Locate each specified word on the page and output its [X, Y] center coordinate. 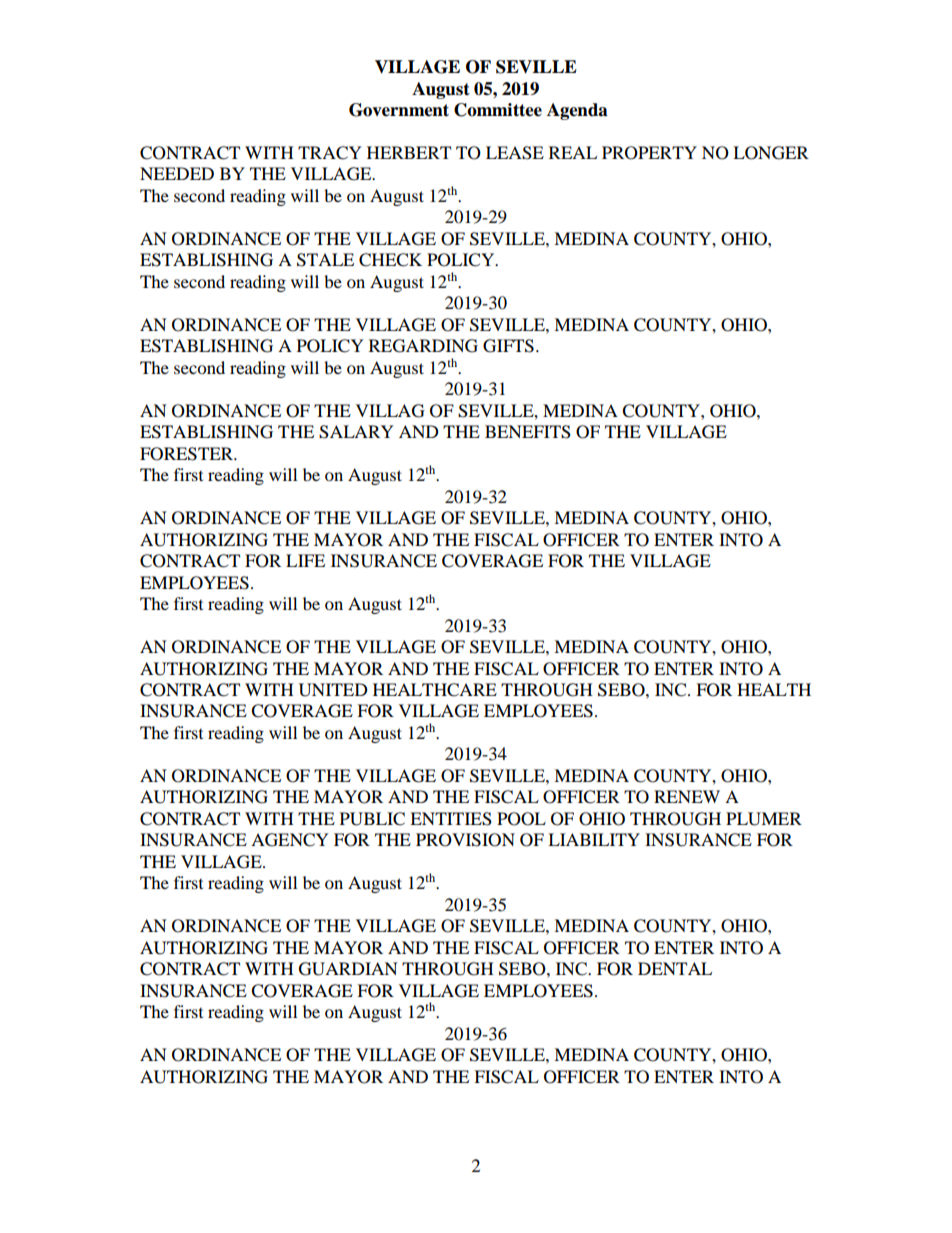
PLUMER [764, 819]
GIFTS [508, 346]
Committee [498, 110]
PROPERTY [649, 153]
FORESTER [188, 454]
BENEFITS [528, 432]
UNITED [333, 690]
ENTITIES [451, 819]
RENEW [687, 796]
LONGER [771, 153]
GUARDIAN [348, 969]
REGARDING [423, 346]
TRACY [330, 153]
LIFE [305, 560]
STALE [325, 260]
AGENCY [290, 840]
